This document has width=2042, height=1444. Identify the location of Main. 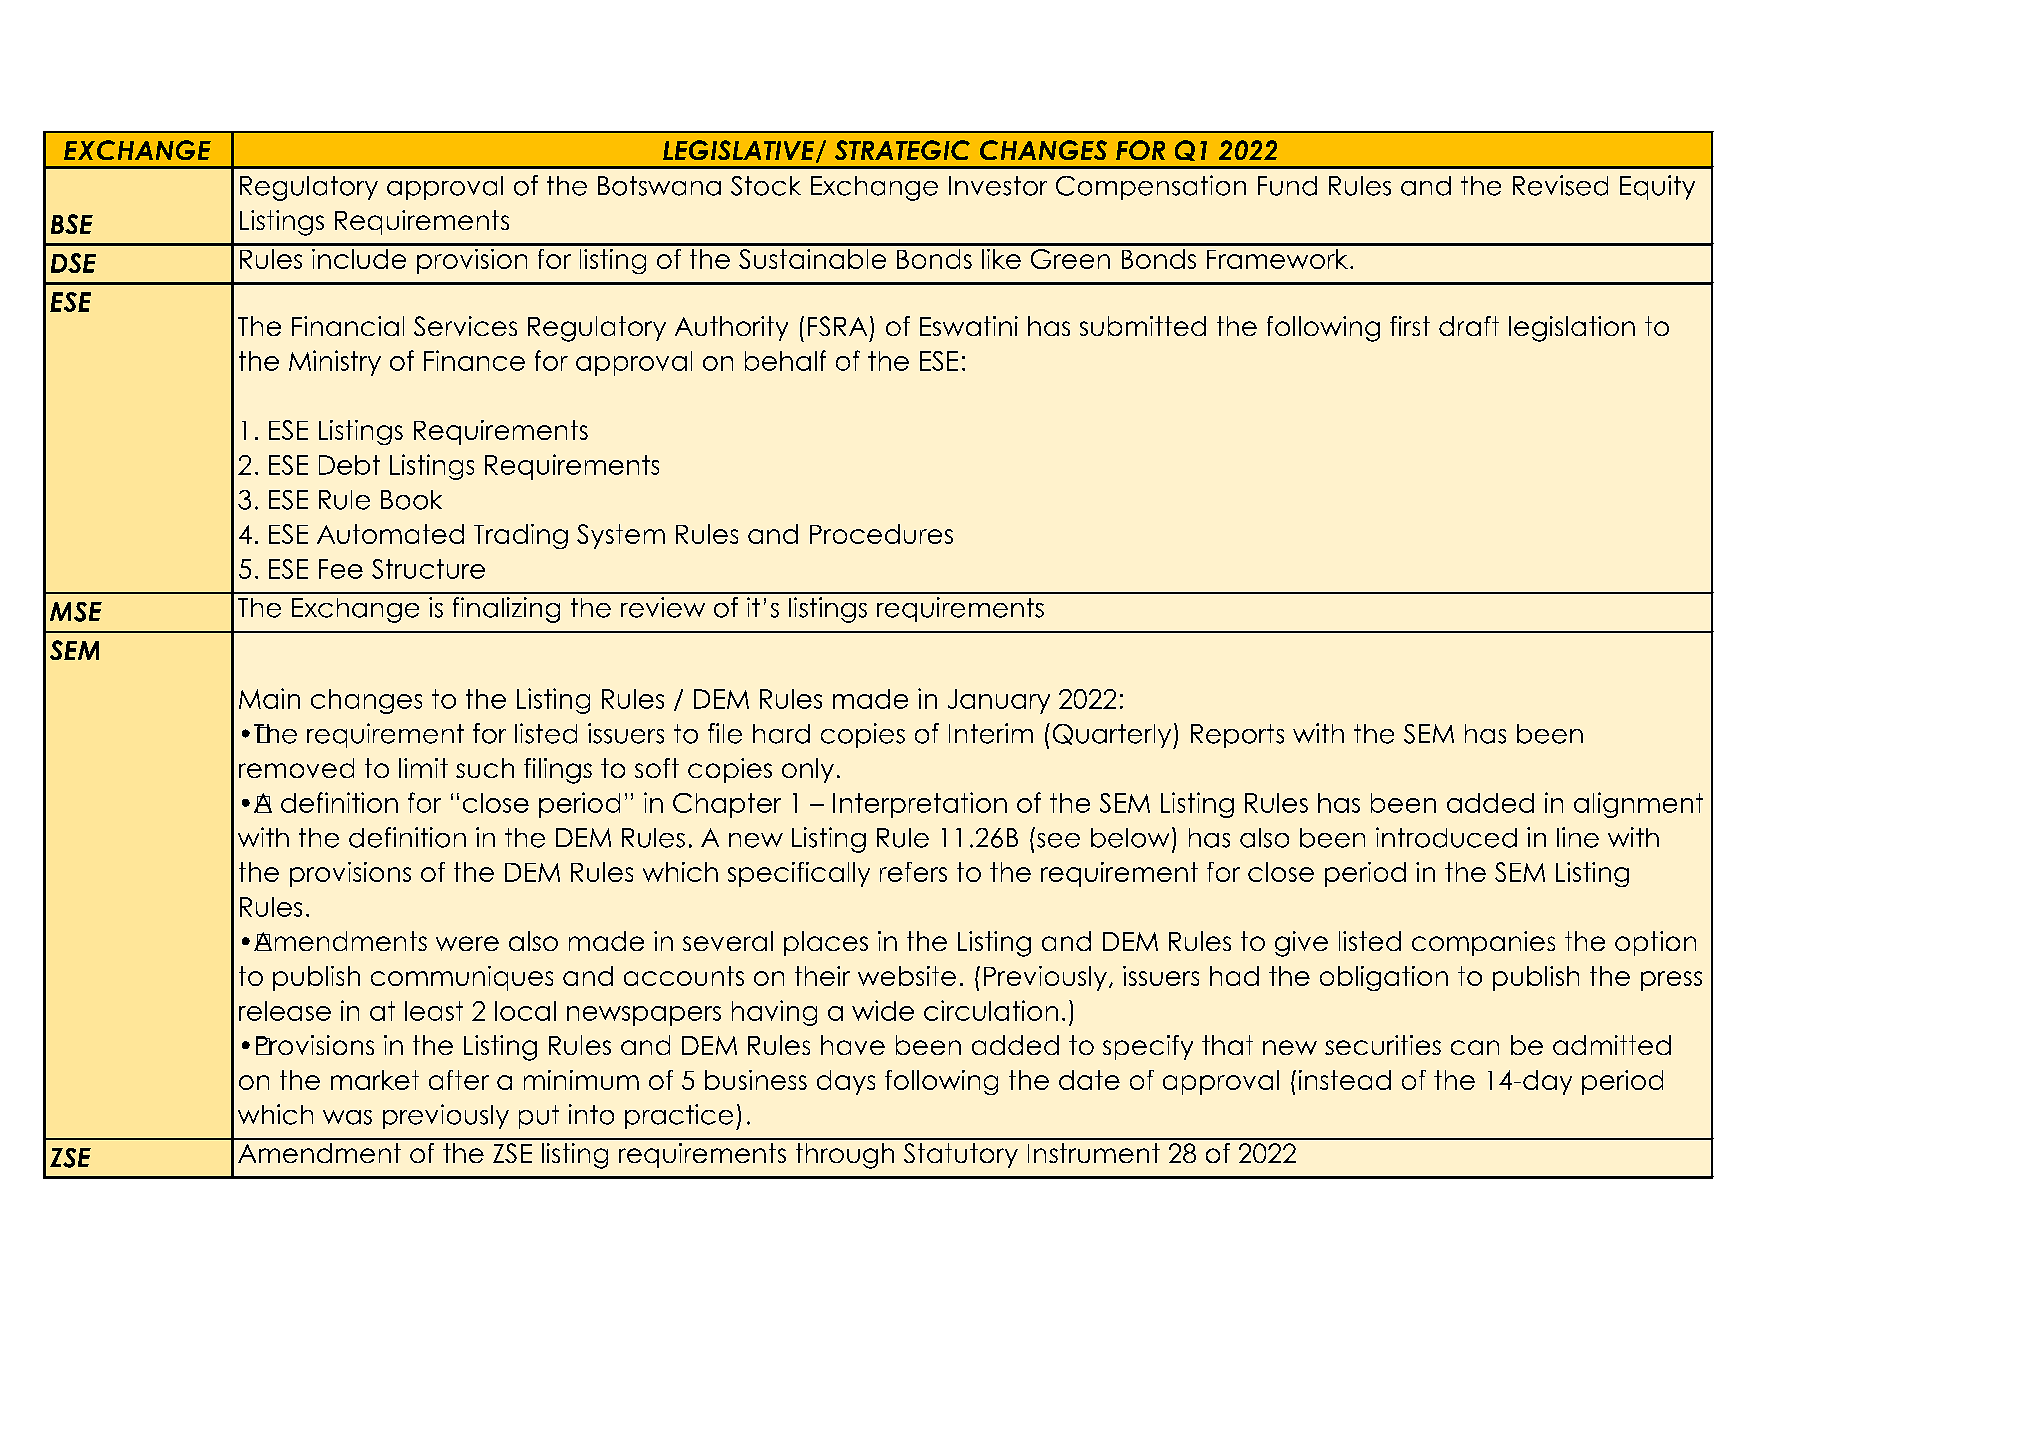
(269, 698).
